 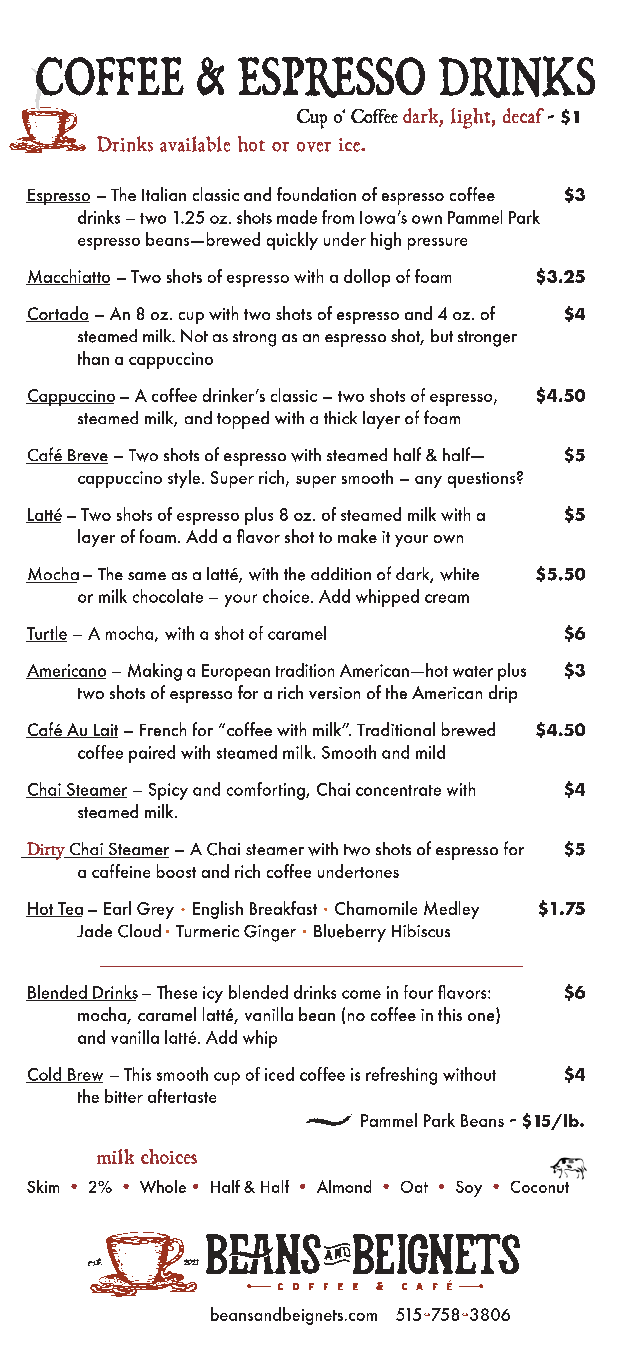 I want to click on comforting, so click(x=267, y=791).
